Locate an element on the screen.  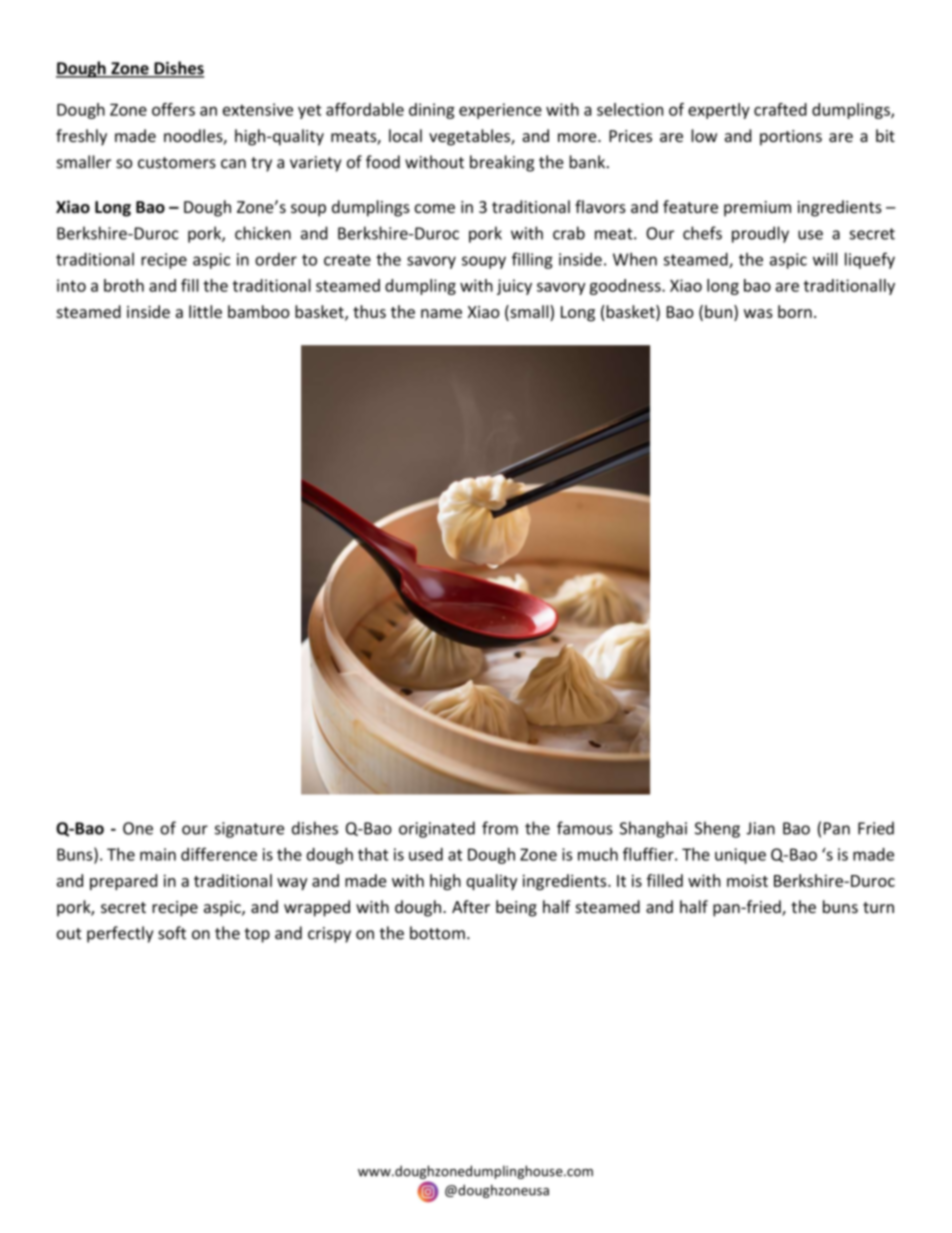
offers is located at coordinates (173, 109).
